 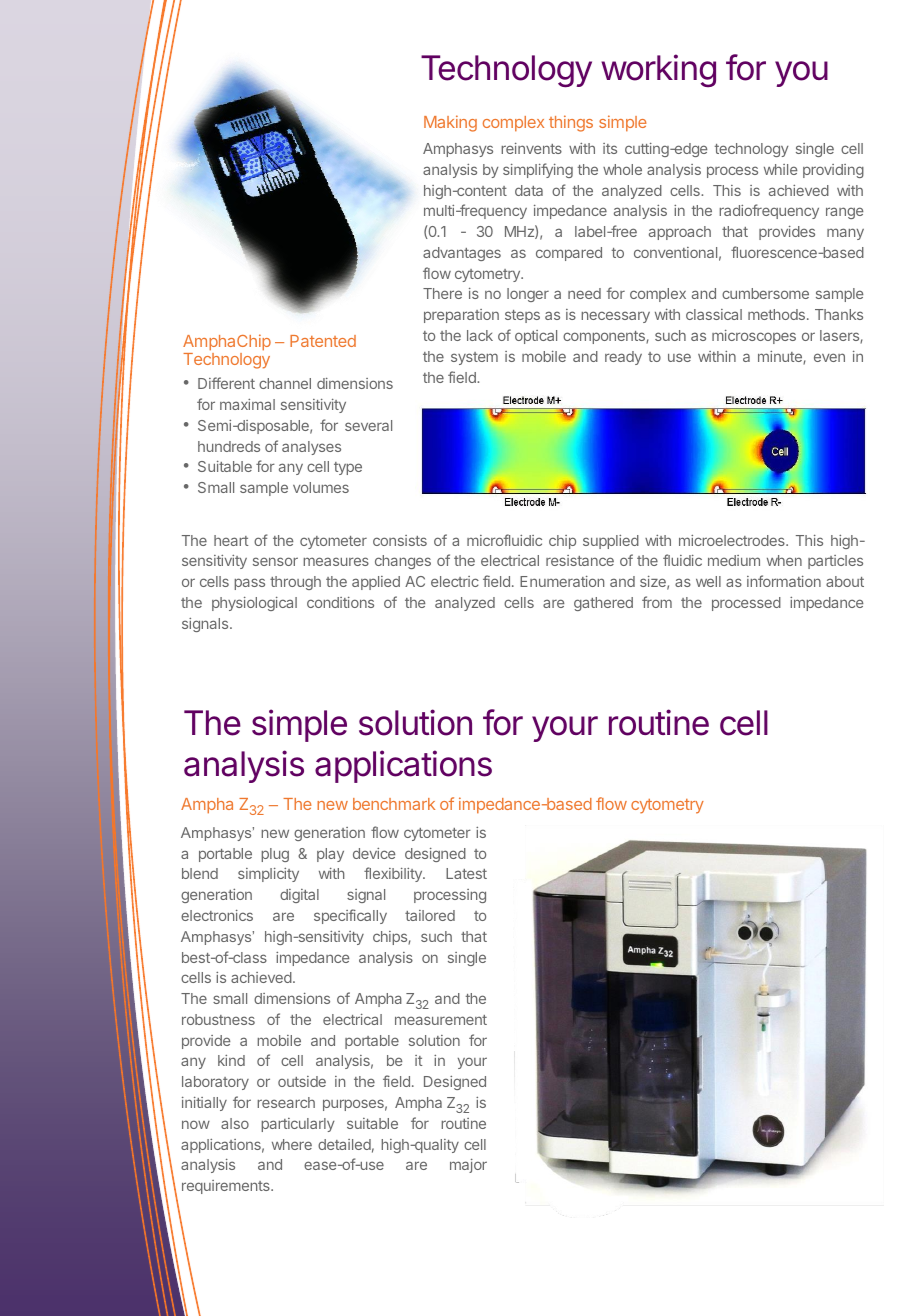 I want to click on where, so click(x=292, y=1144).
